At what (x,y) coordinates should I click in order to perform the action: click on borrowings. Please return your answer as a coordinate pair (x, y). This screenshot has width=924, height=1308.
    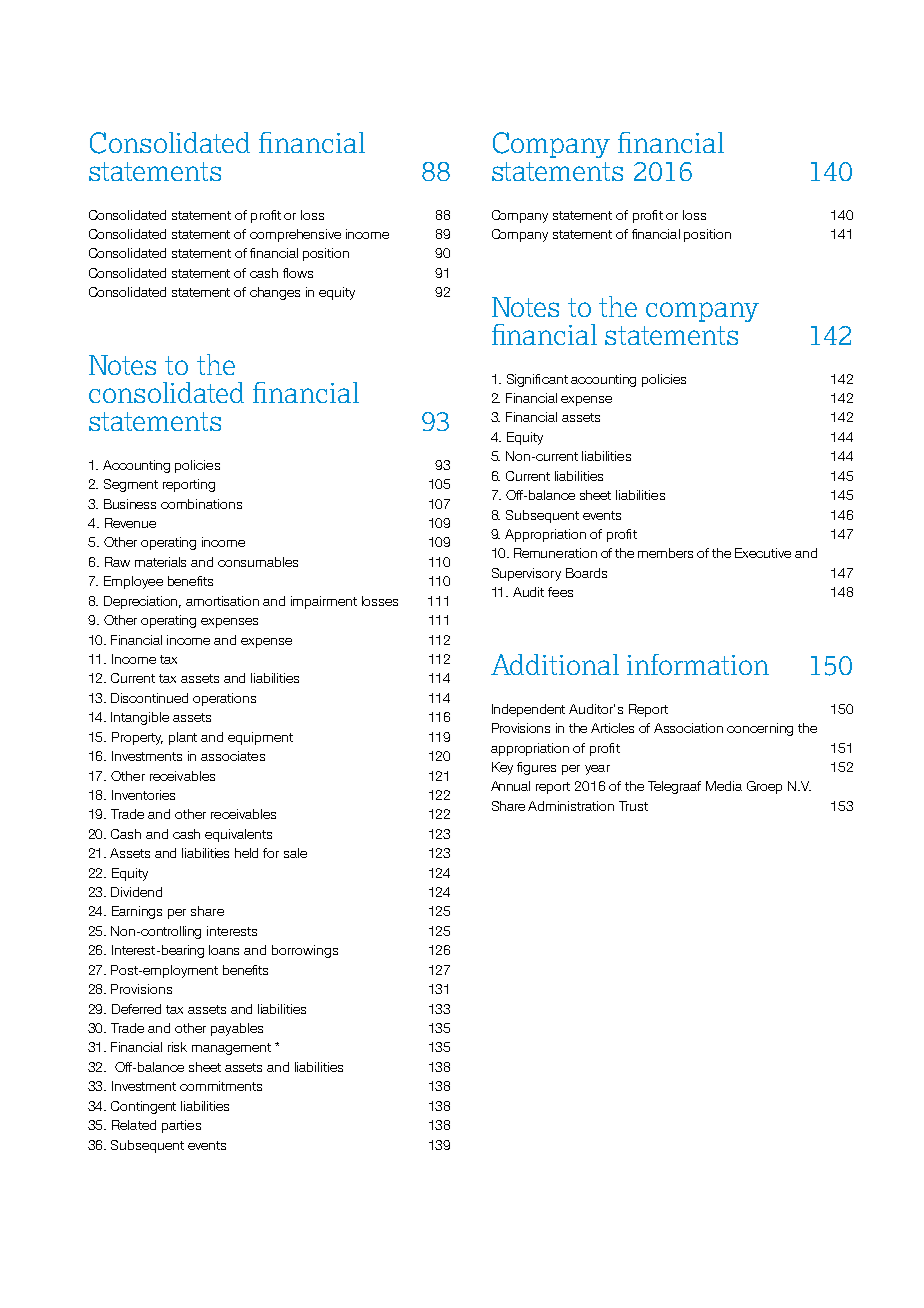
    Looking at the image, I should click on (305, 951).
